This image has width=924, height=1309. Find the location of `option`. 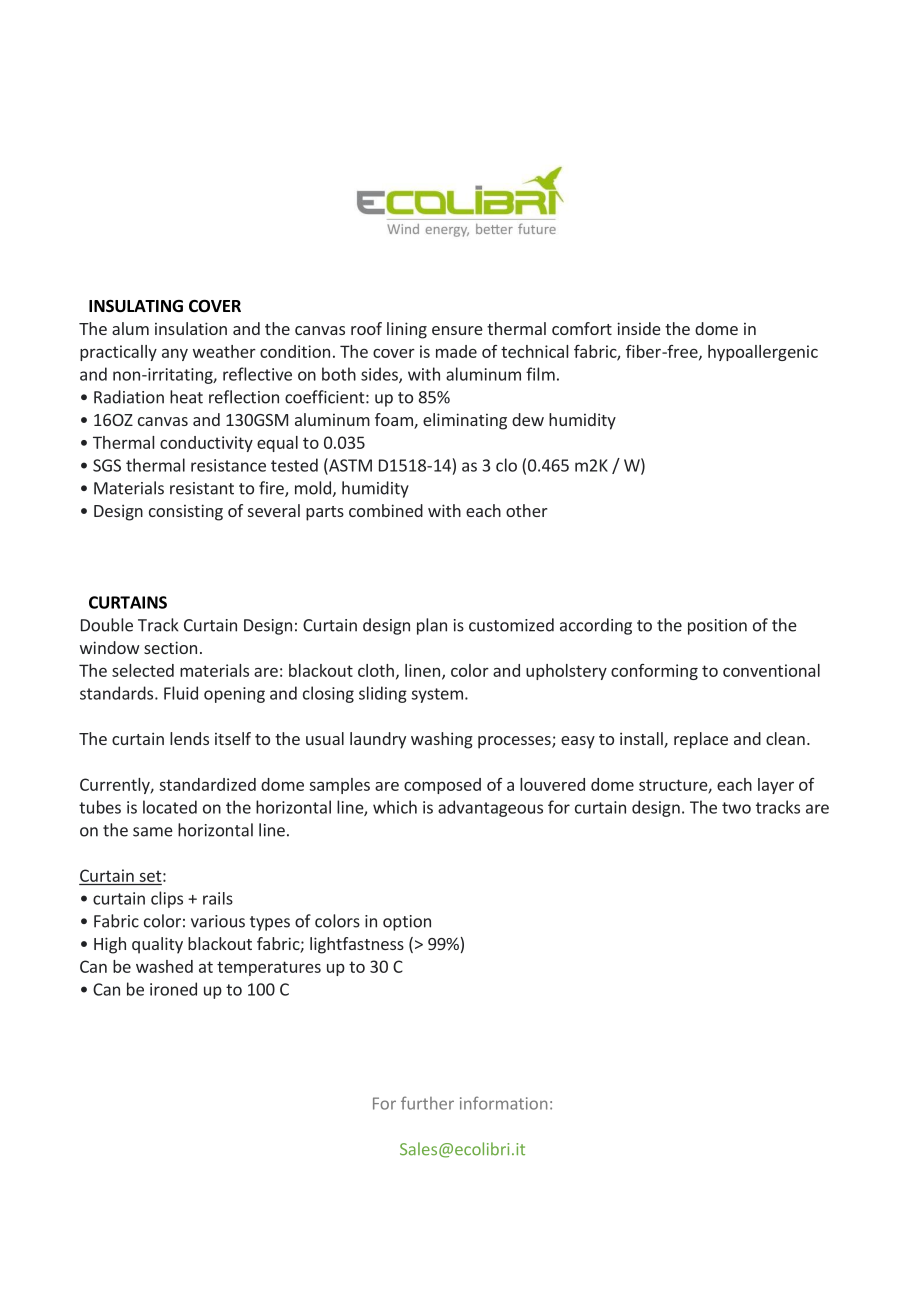

option is located at coordinates (407, 923).
